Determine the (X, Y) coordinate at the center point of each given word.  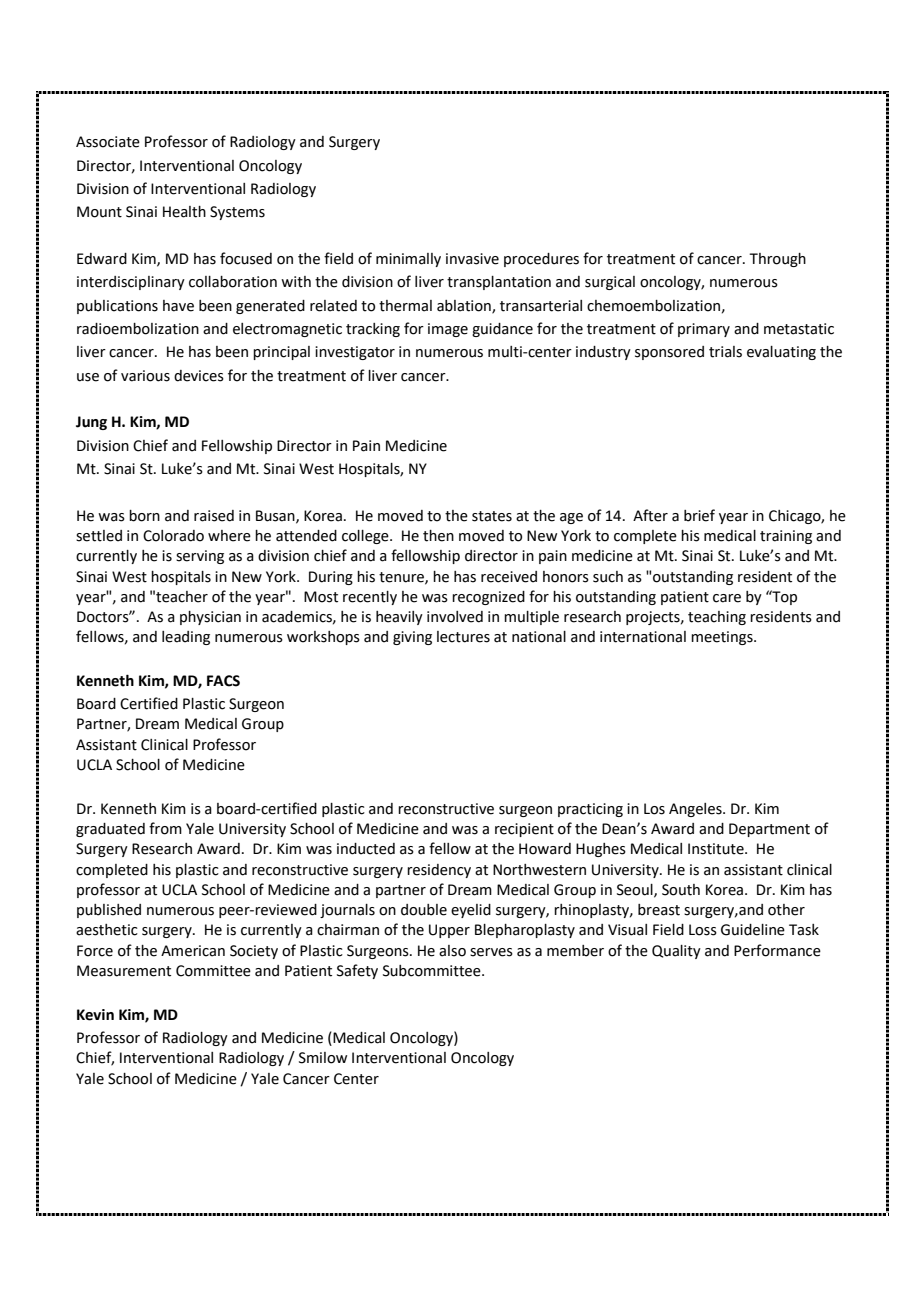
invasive (472, 259)
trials (725, 352)
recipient (524, 830)
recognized (488, 598)
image (448, 330)
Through (777, 260)
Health (184, 212)
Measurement (124, 971)
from (165, 828)
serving (200, 557)
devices (199, 376)
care (727, 598)
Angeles (696, 810)
